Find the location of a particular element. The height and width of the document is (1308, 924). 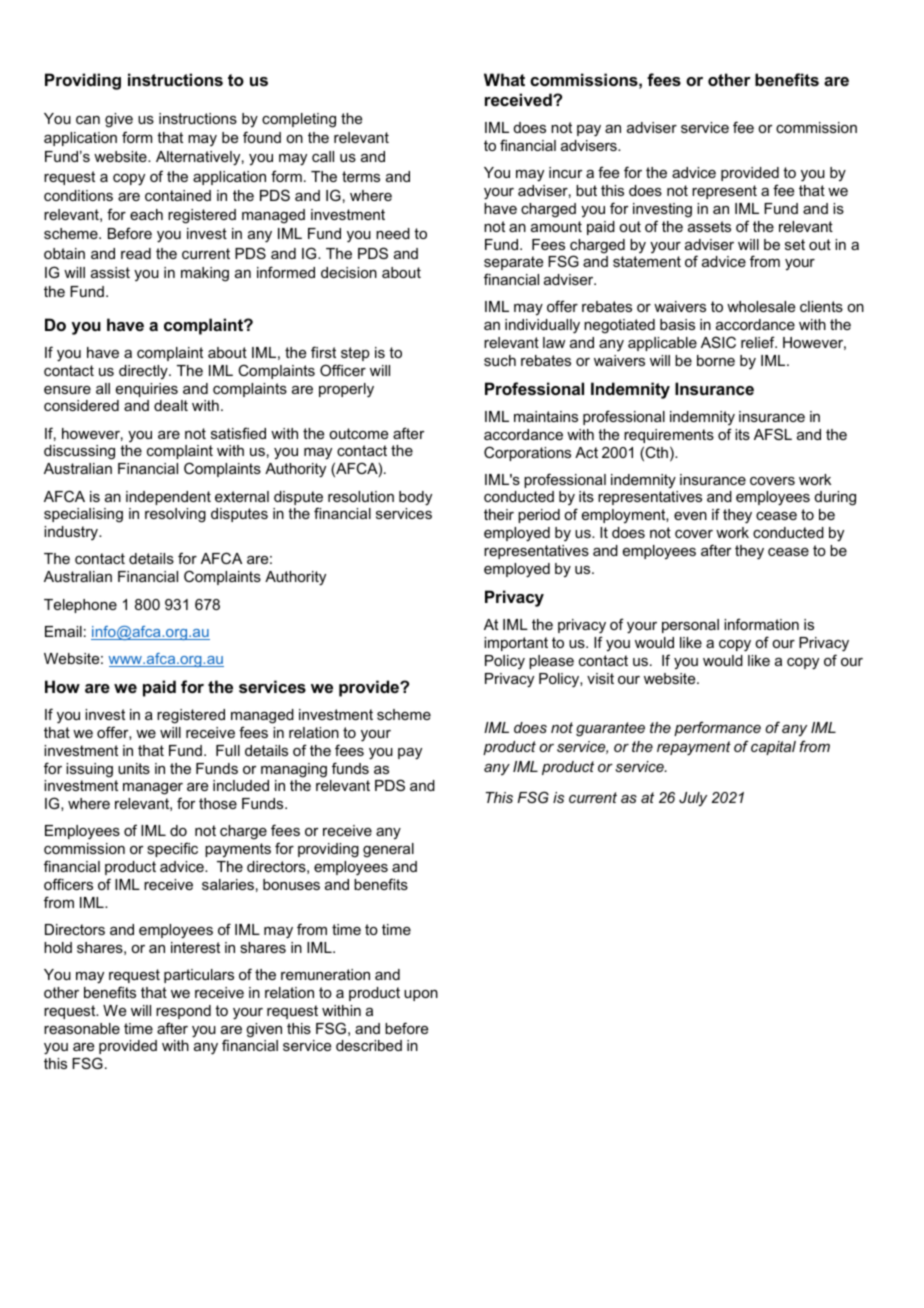

assets is located at coordinates (709, 226).
